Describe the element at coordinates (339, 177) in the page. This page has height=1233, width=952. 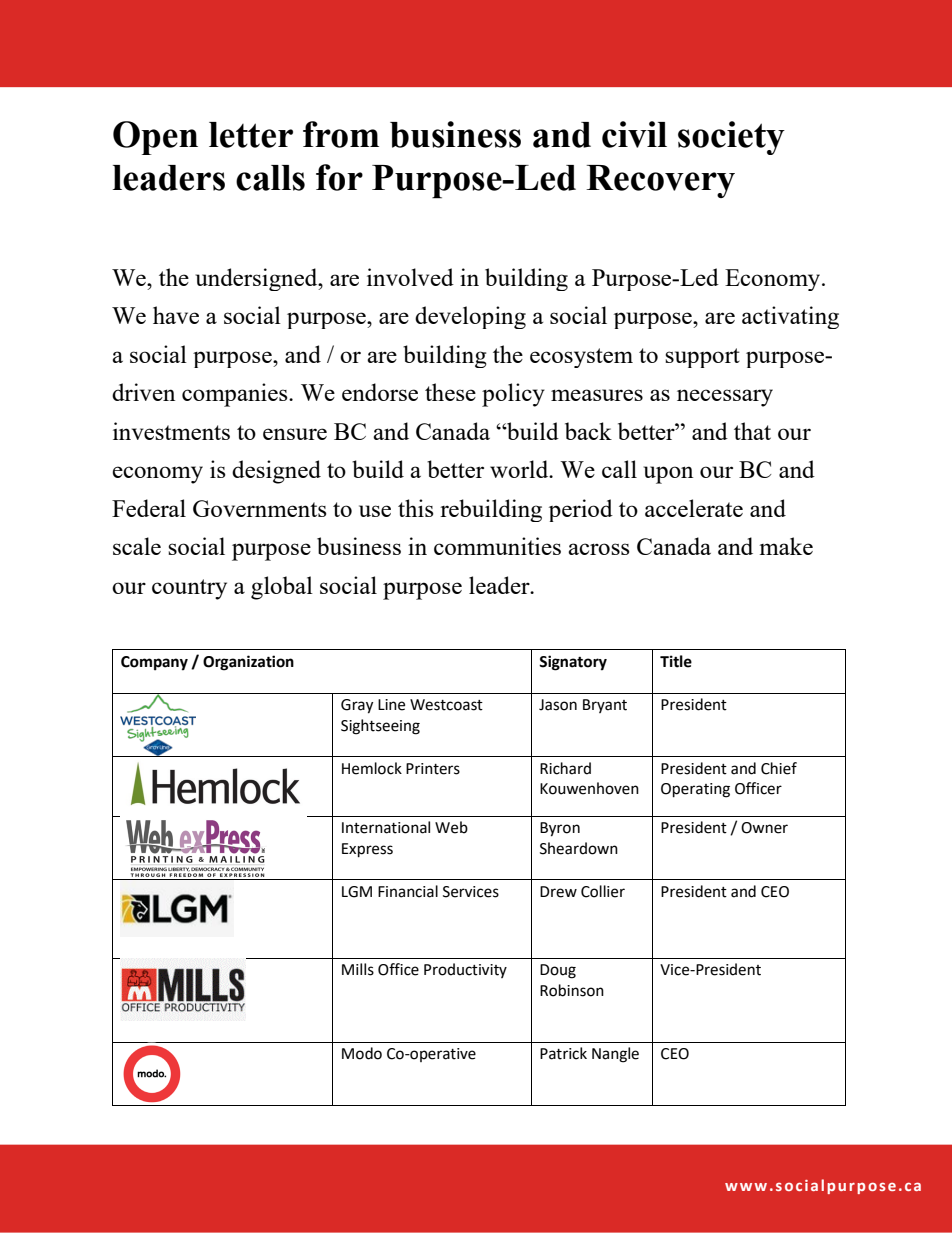
I see `for` at that location.
